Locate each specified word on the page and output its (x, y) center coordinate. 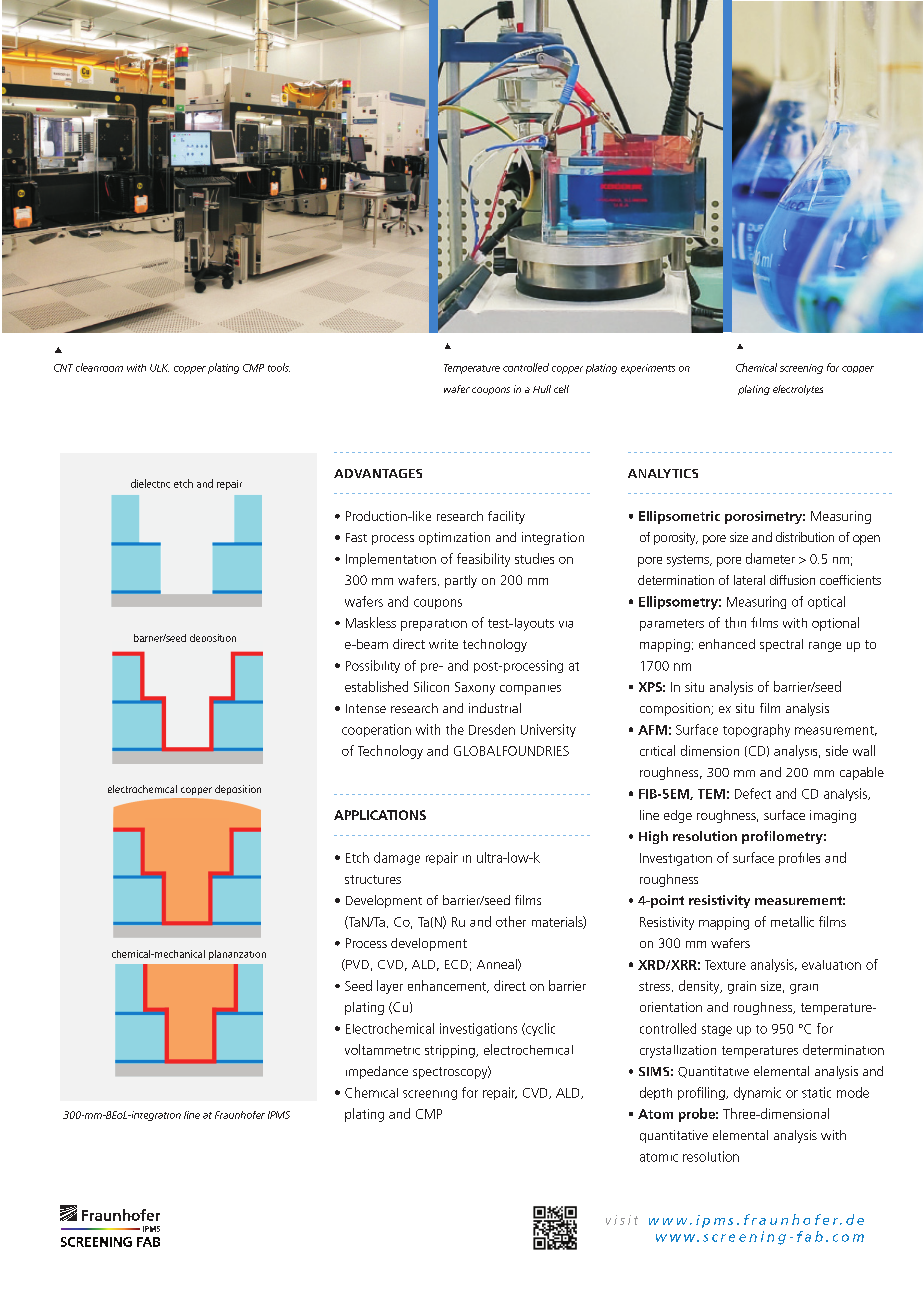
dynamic (757, 1093)
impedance (377, 1072)
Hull (542, 389)
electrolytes (798, 390)
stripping (451, 1051)
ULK (159, 368)
